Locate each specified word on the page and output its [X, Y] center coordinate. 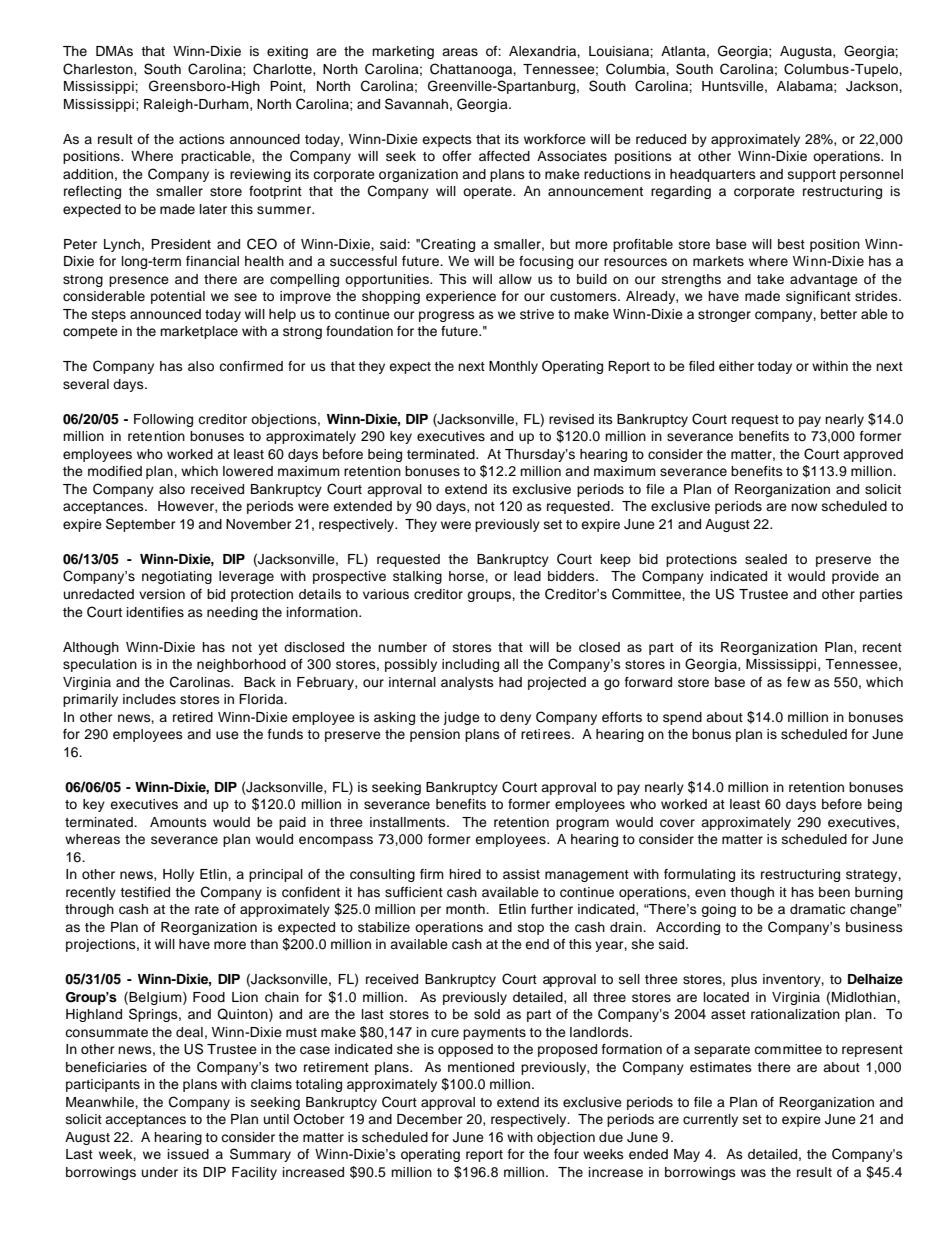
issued [188, 1154]
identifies [155, 612]
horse [467, 576]
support [812, 176]
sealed [766, 559]
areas [460, 52]
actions [202, 139]
